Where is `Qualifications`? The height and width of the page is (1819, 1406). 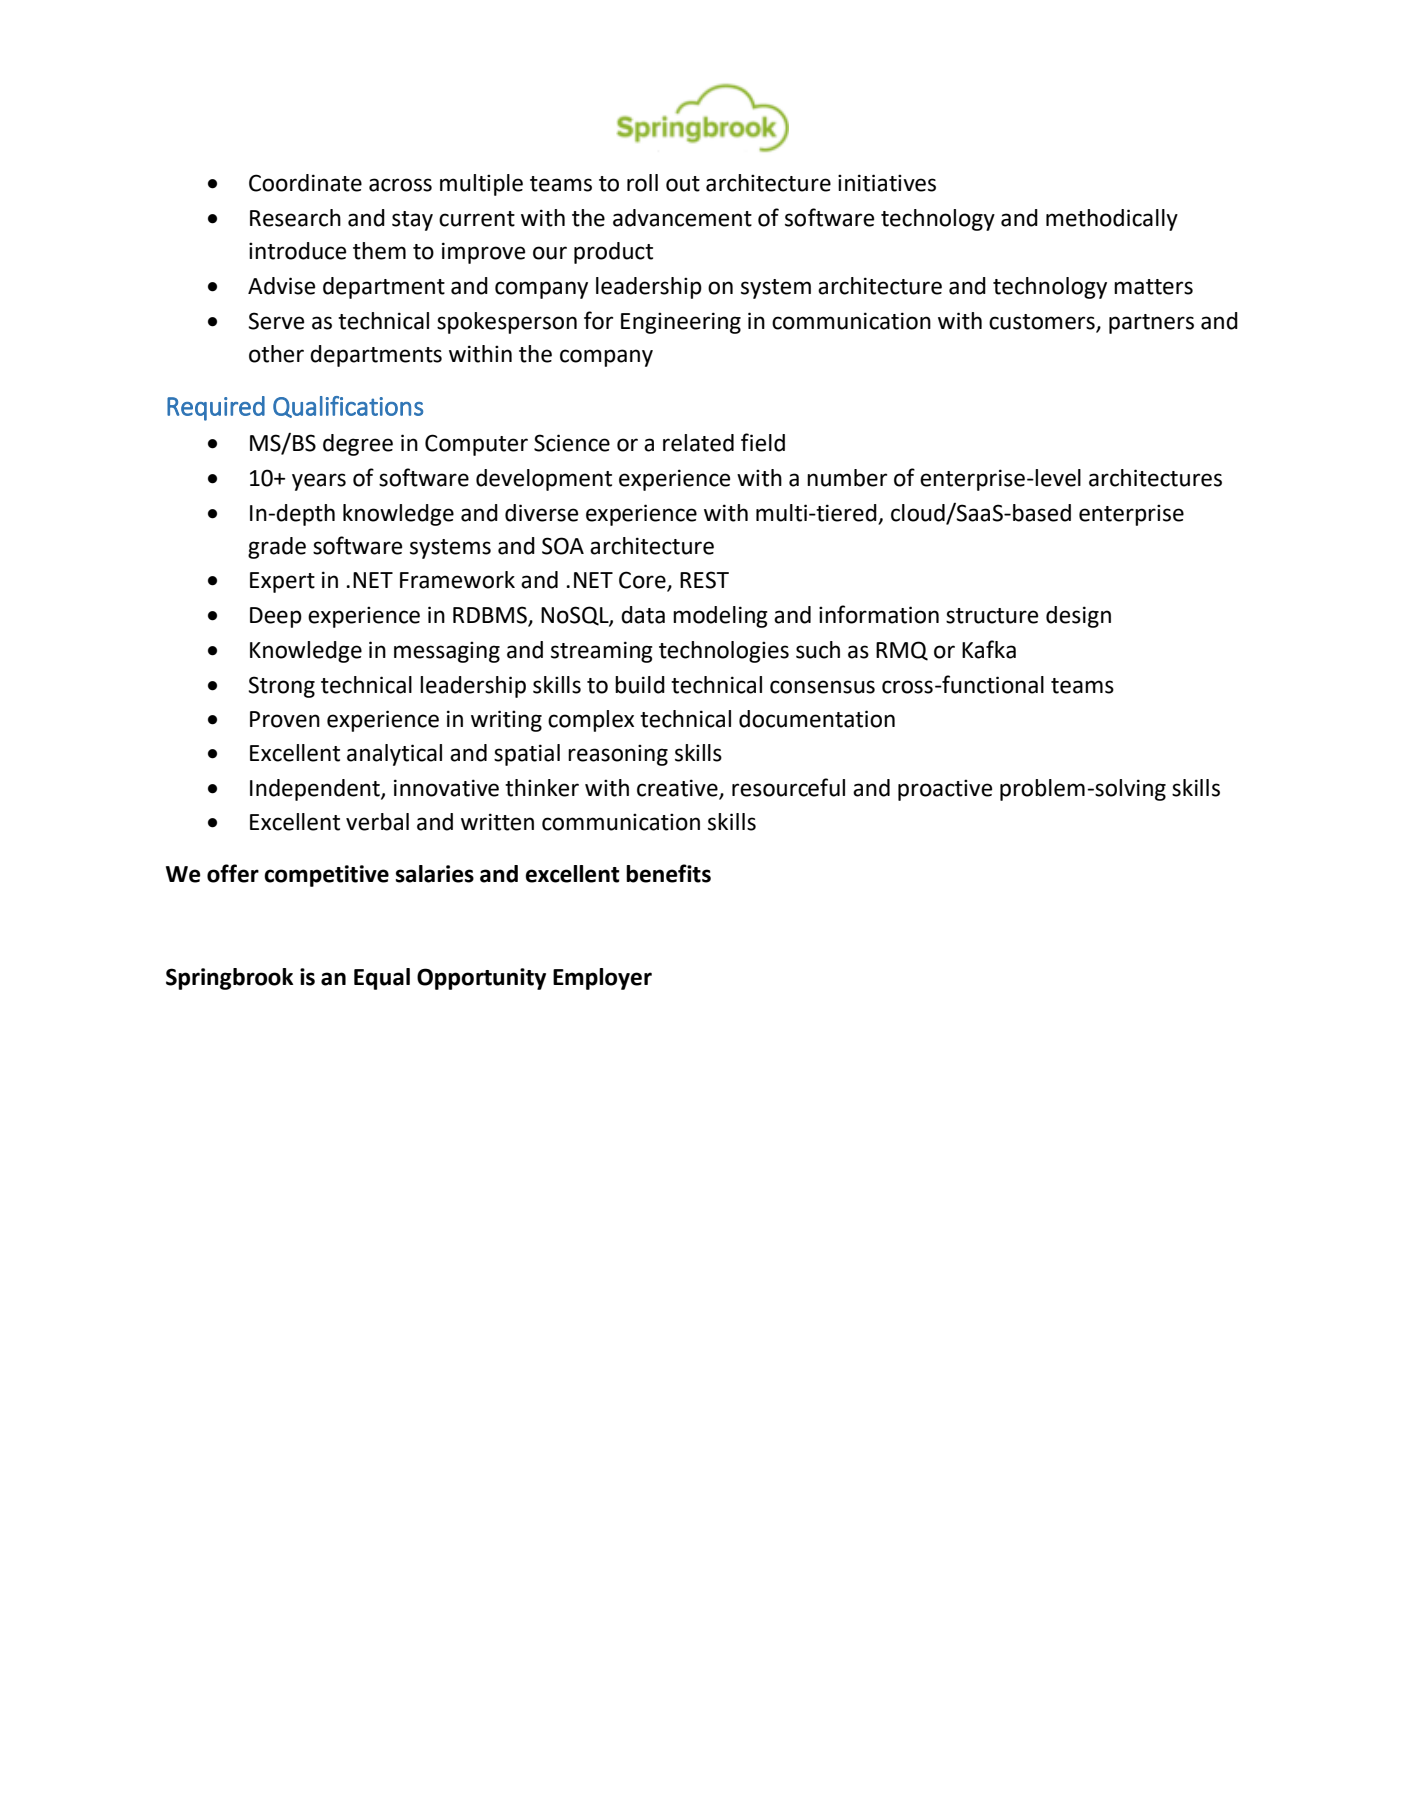
Qualifications is located at coordinates (348, 407).
